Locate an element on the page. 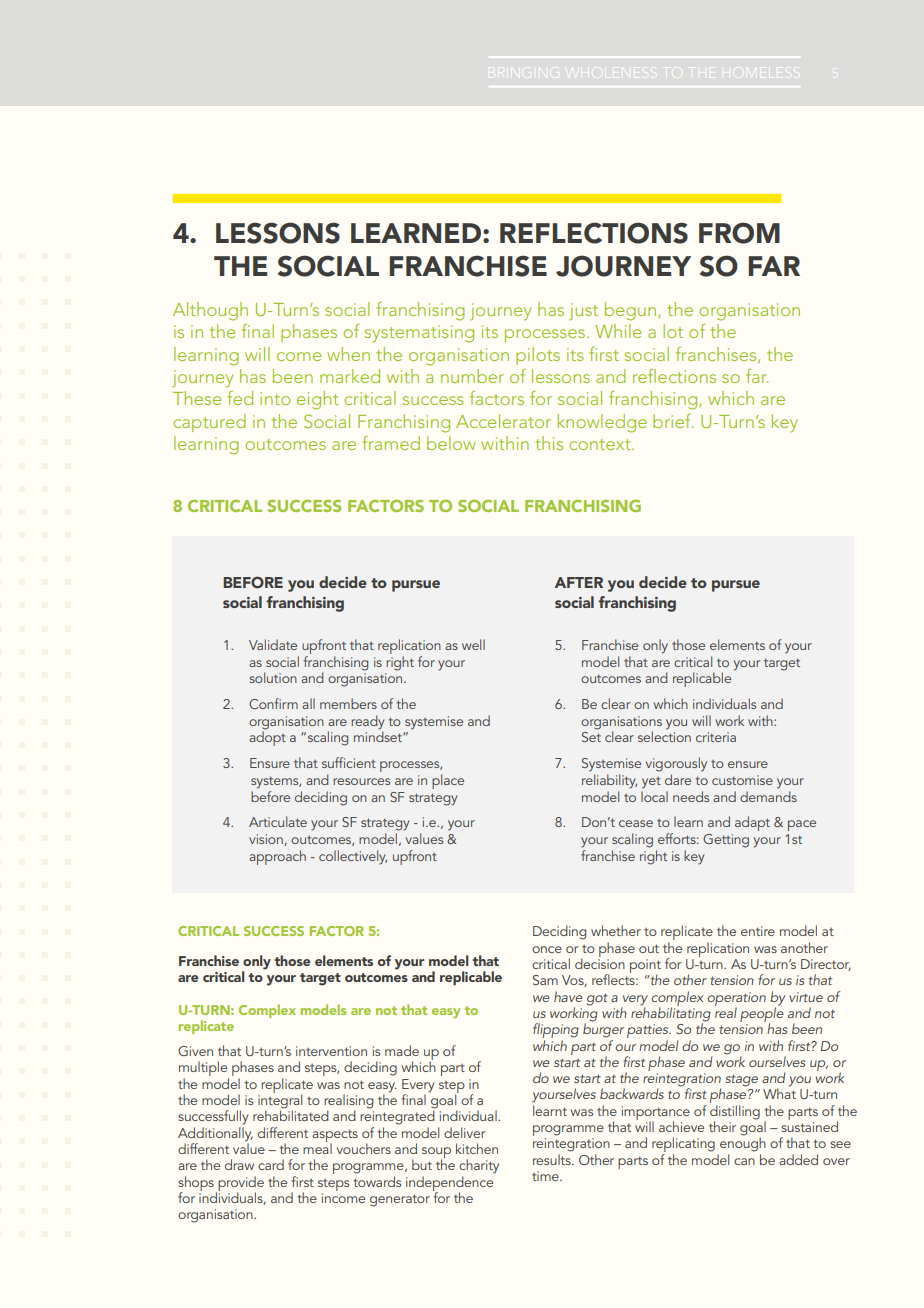 The image size is (924, 1308). card is located at coordinates (271, 1164).
